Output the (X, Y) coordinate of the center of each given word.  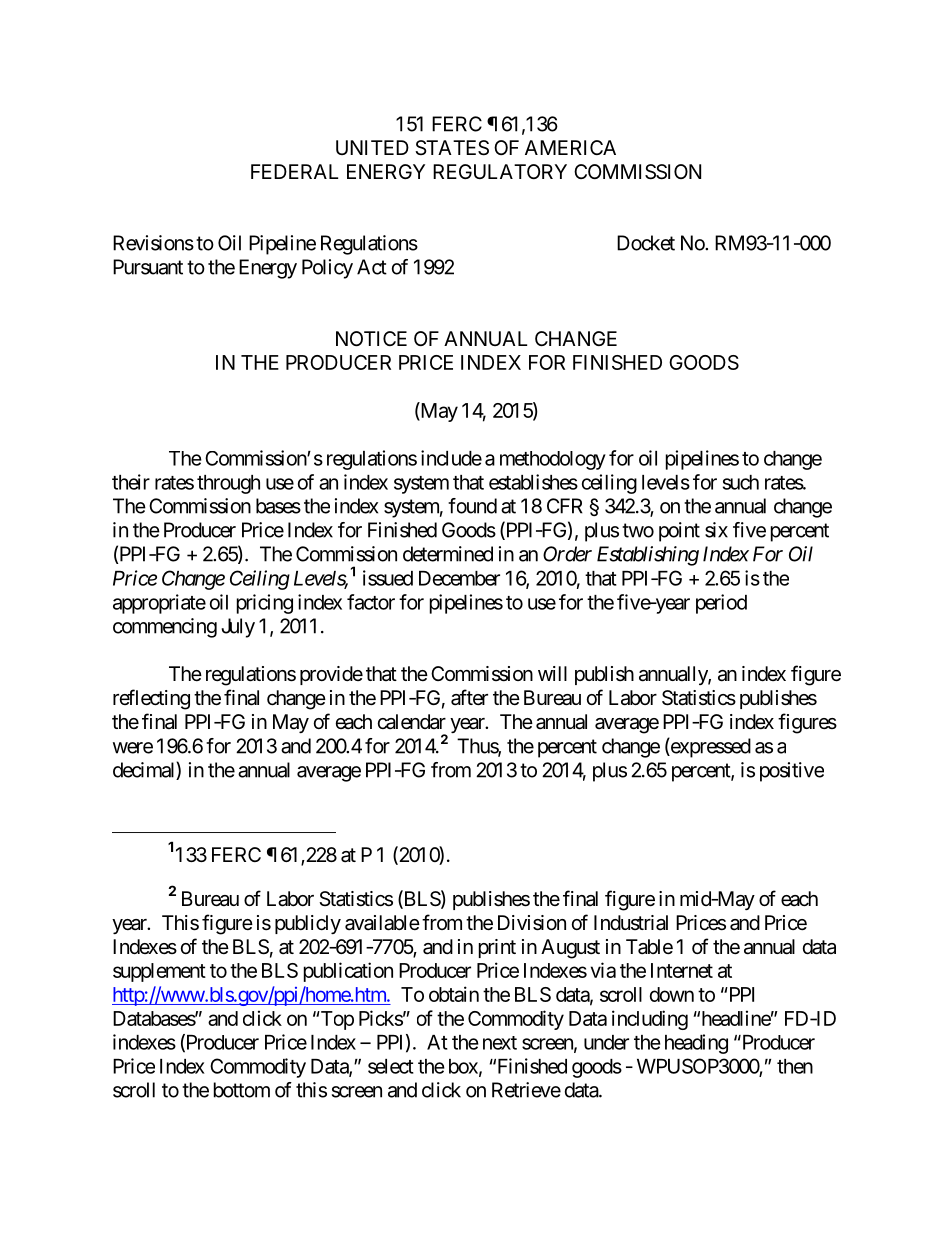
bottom (242, 1090)
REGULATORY (500, 171)
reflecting (151, 699)
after (469, 697)
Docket (646, 243)
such (741, 482)
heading (696, 1044)
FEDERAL (294, 171)
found (472, 506)
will (552, 673)
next (500, 1043)
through (228, 484)
